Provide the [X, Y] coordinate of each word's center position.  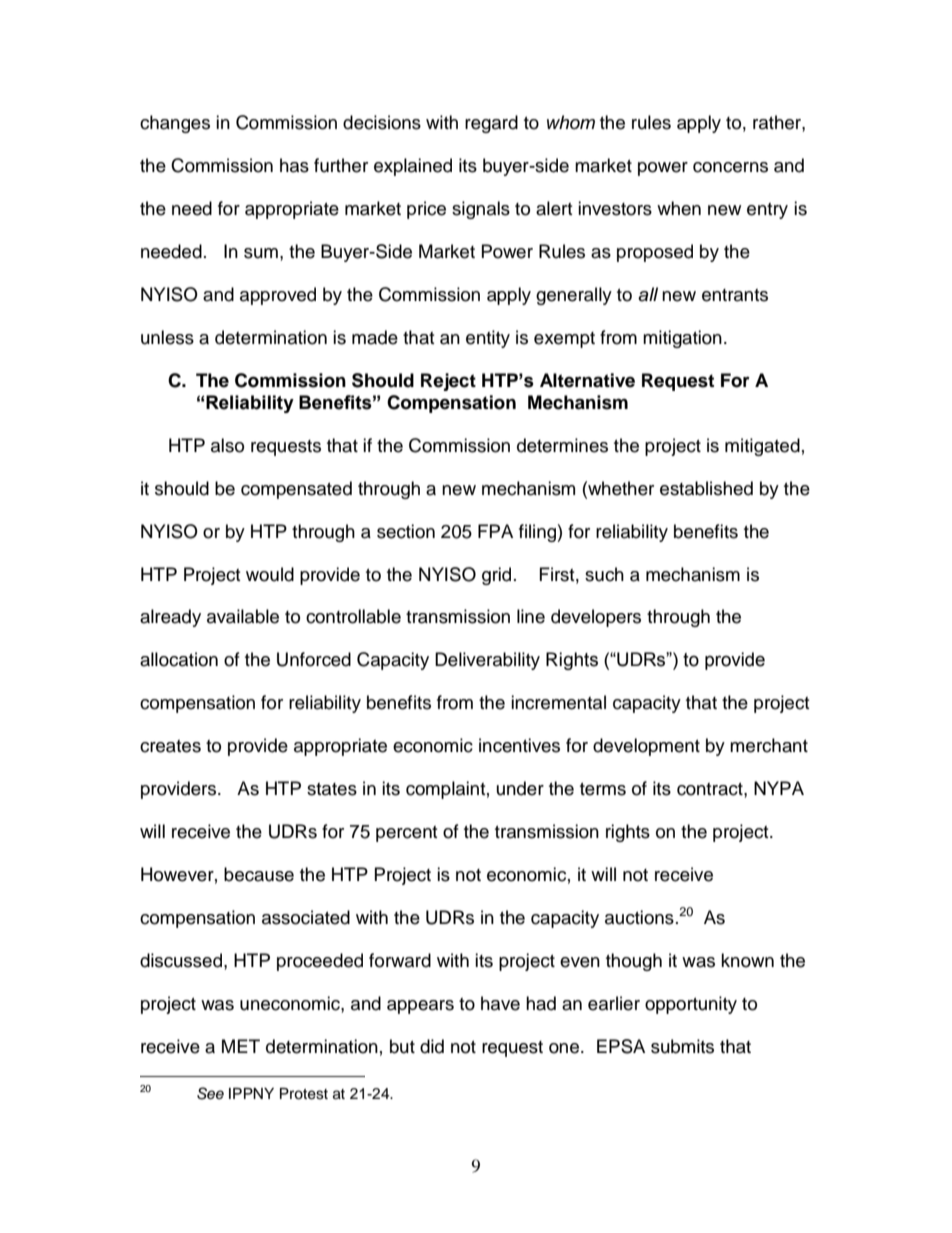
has [294, 165]
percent [406, 834]
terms [603, 789]
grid [496, 576]
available [243, 616]
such [604, 574]
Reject [448, 382]
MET [241, 1046]
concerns [730, 167]
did [432, 1046]
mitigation [682, 339]
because [259, 874]
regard [491, 124]
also [227, 445]
